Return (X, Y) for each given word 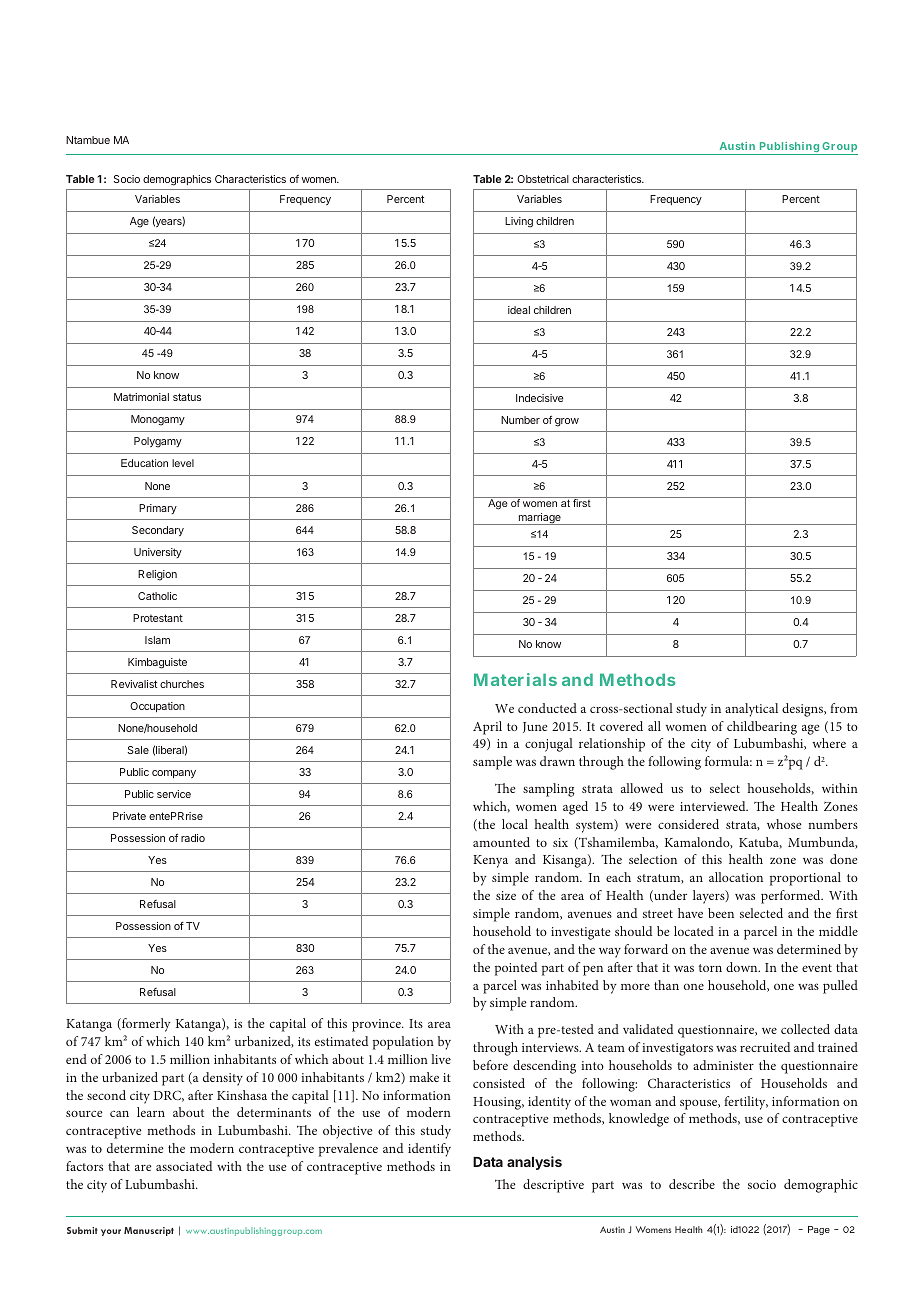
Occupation (157, 707)
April (487, 728)
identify (429, 1150)
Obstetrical (543, 179)
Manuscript (149, 1231)
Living (519, 222)
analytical (751, 710)
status (187, 397)
